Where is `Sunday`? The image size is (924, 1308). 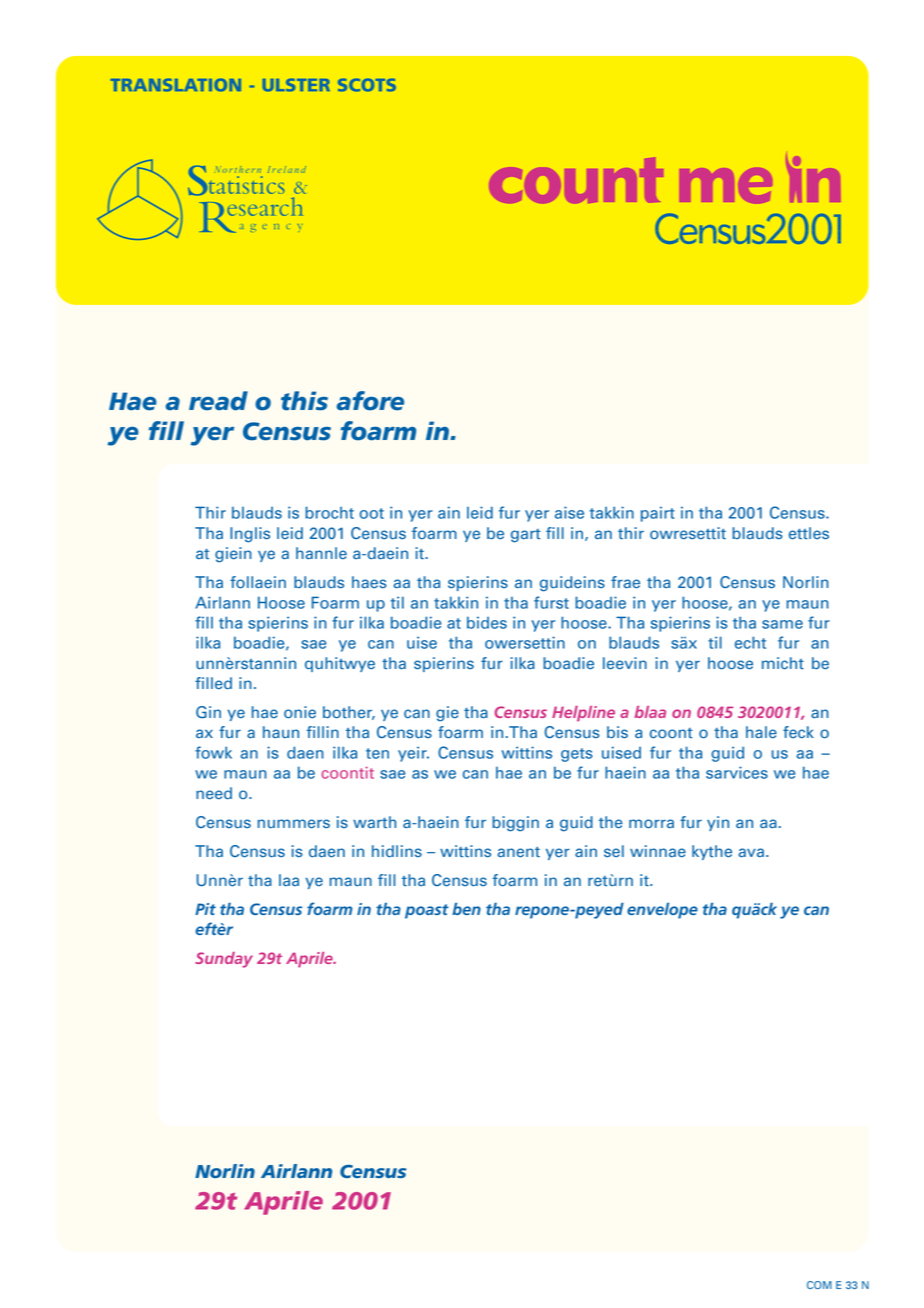
Sunday is located at coordinates (224, 960).
